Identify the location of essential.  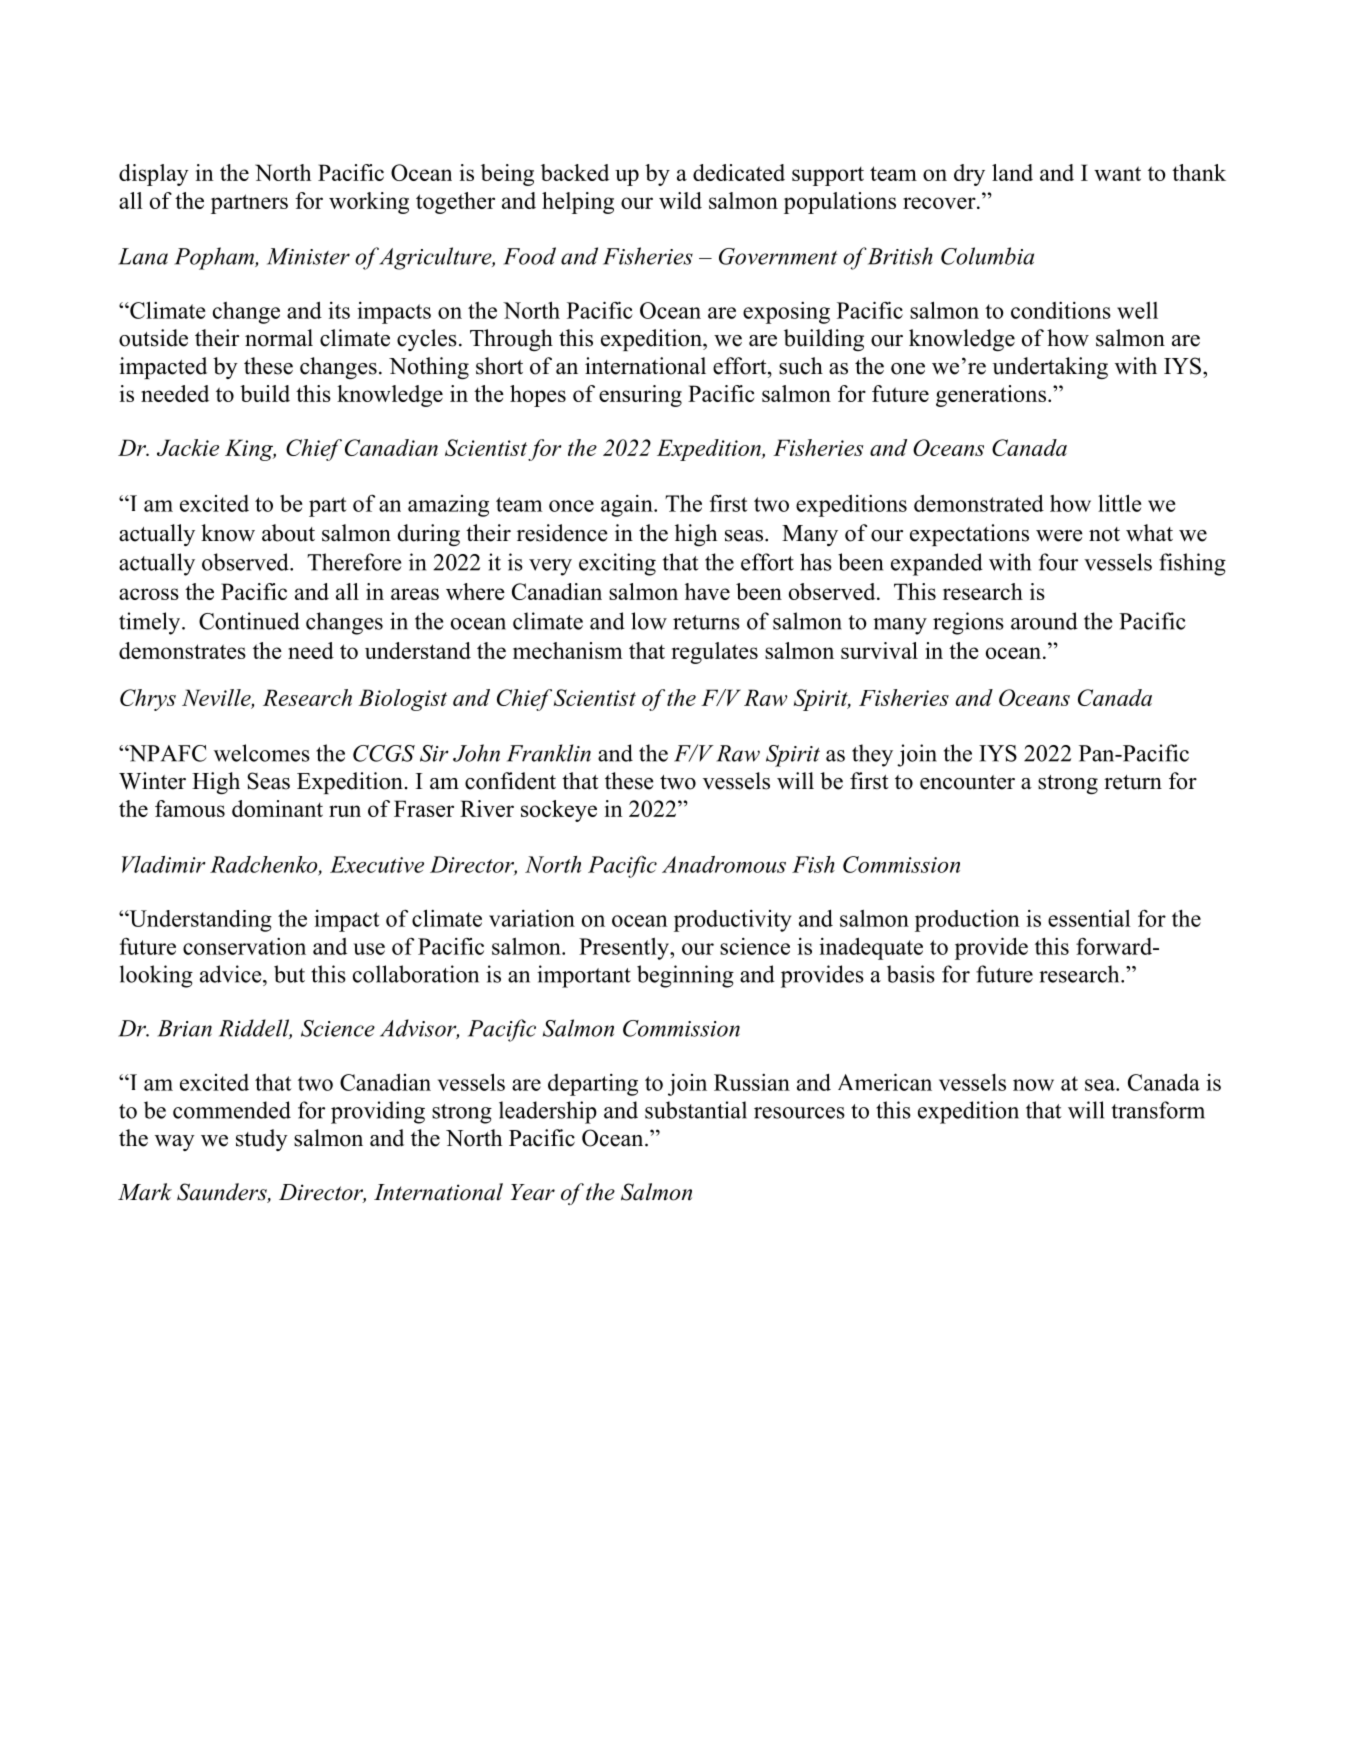
(1089, 918).
